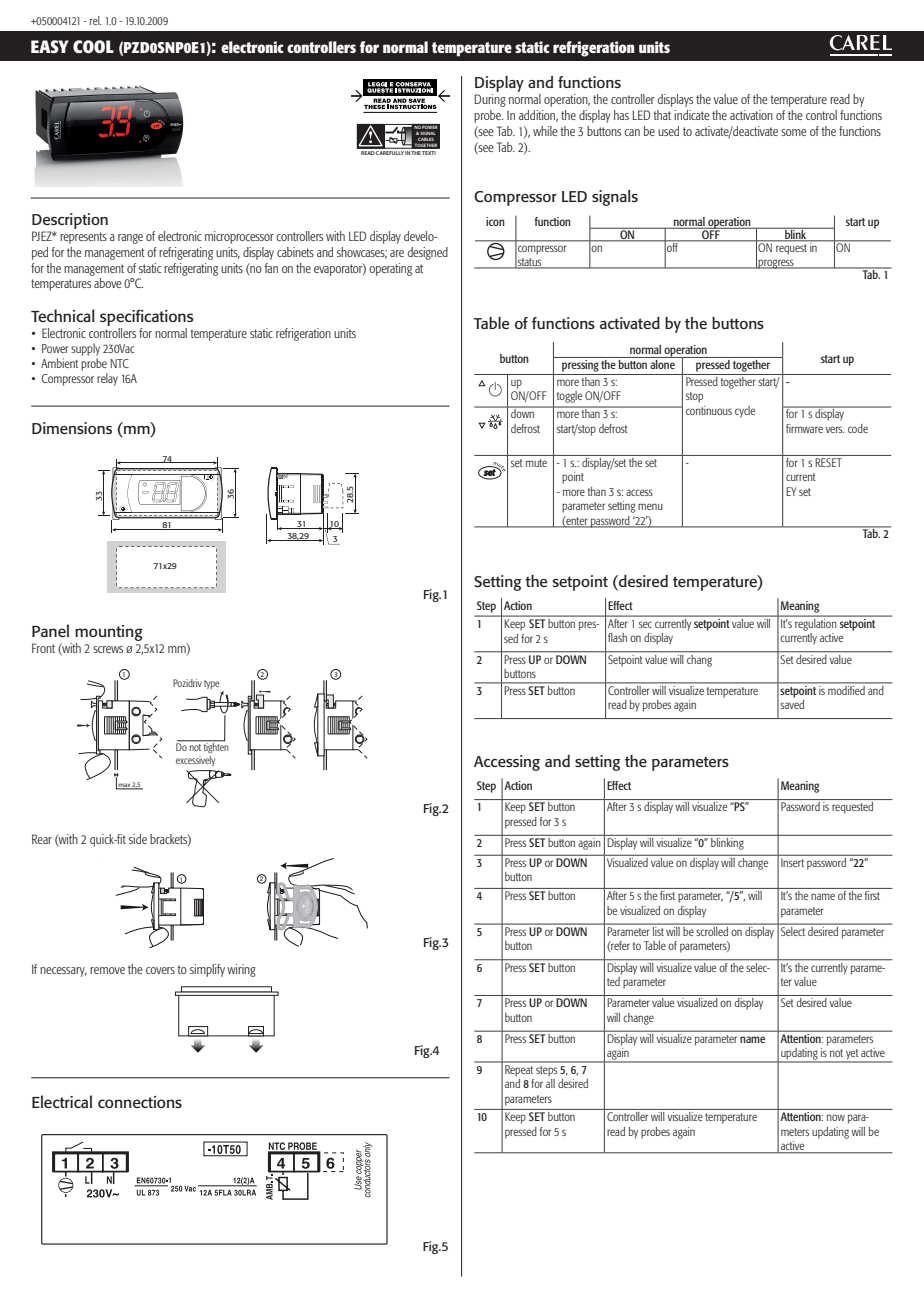 The height and width of the document is (1308, 924). I want to click on activation, so click(751, 115).
